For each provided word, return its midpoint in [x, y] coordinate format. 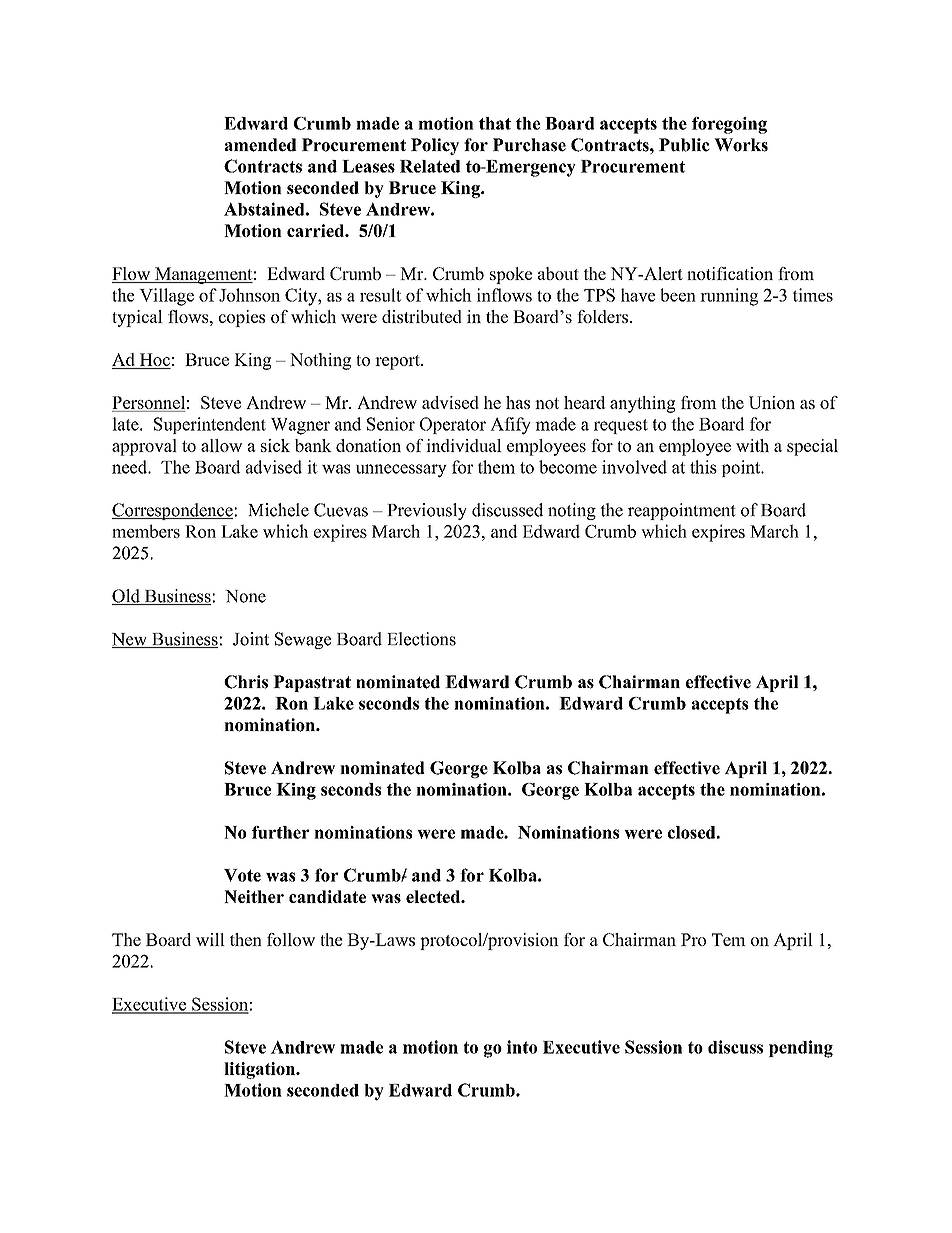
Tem [729, 939]
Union [772, 402]
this [703, 467]
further [280, 832]
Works [741, 145]
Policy [435, 146]
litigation [261, 1070]
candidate [327, 896]
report [398, 362]
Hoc [154, 361]
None [245, 596]
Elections [421, 639]
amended [261, 145]
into [522, 1047]
